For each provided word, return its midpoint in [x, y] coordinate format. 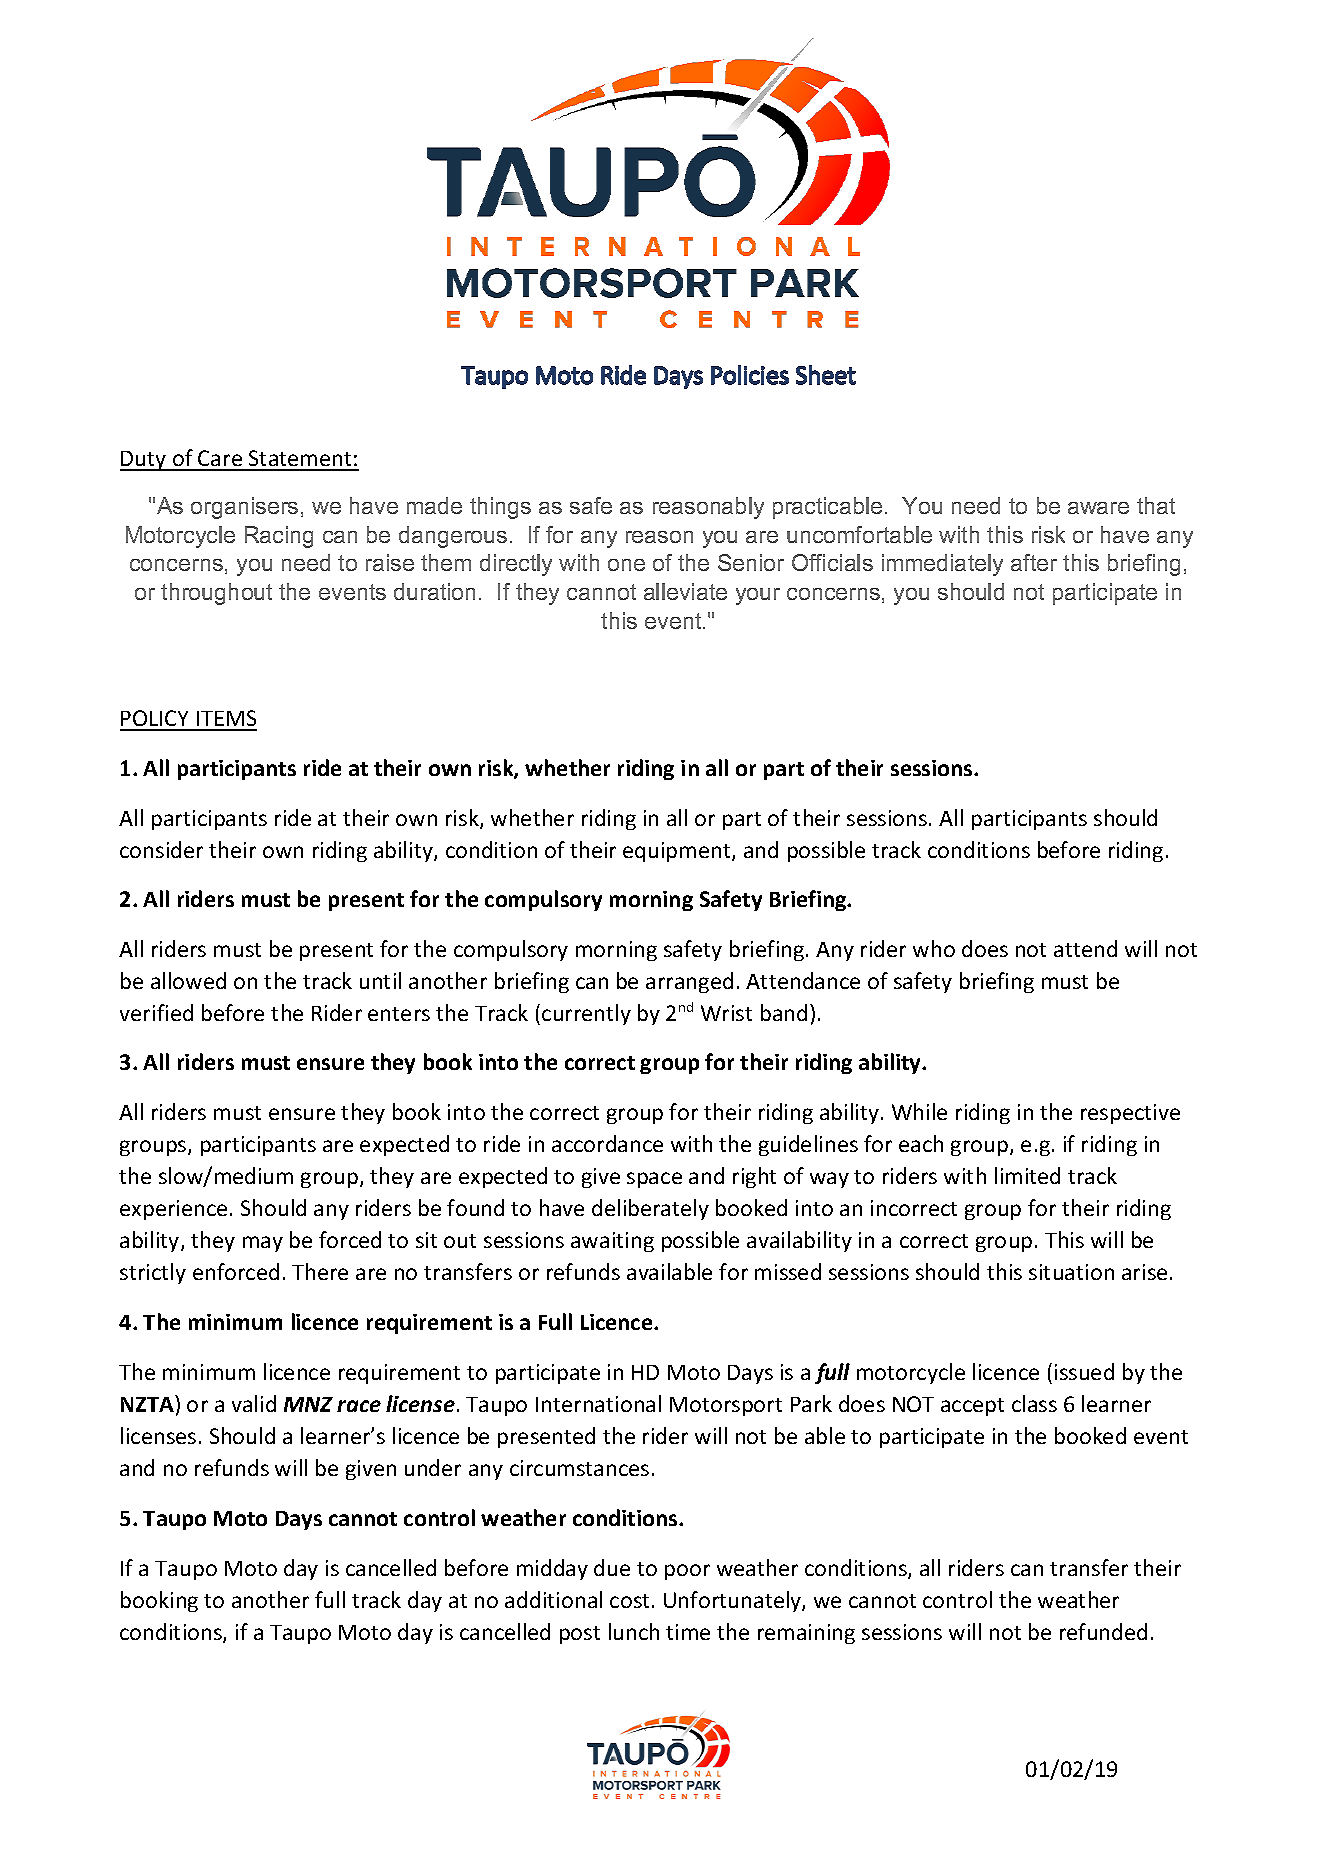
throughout [216, 594]
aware [1098, 508]
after [1034, 562]
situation [1071, 1272]
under [433, 1467]
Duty [144, 461]
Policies [750, 375]
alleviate [685, 591]
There [320, 1271]
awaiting [612, 1242]
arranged [689, 982]
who [934, 948]
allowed [188, 980]
